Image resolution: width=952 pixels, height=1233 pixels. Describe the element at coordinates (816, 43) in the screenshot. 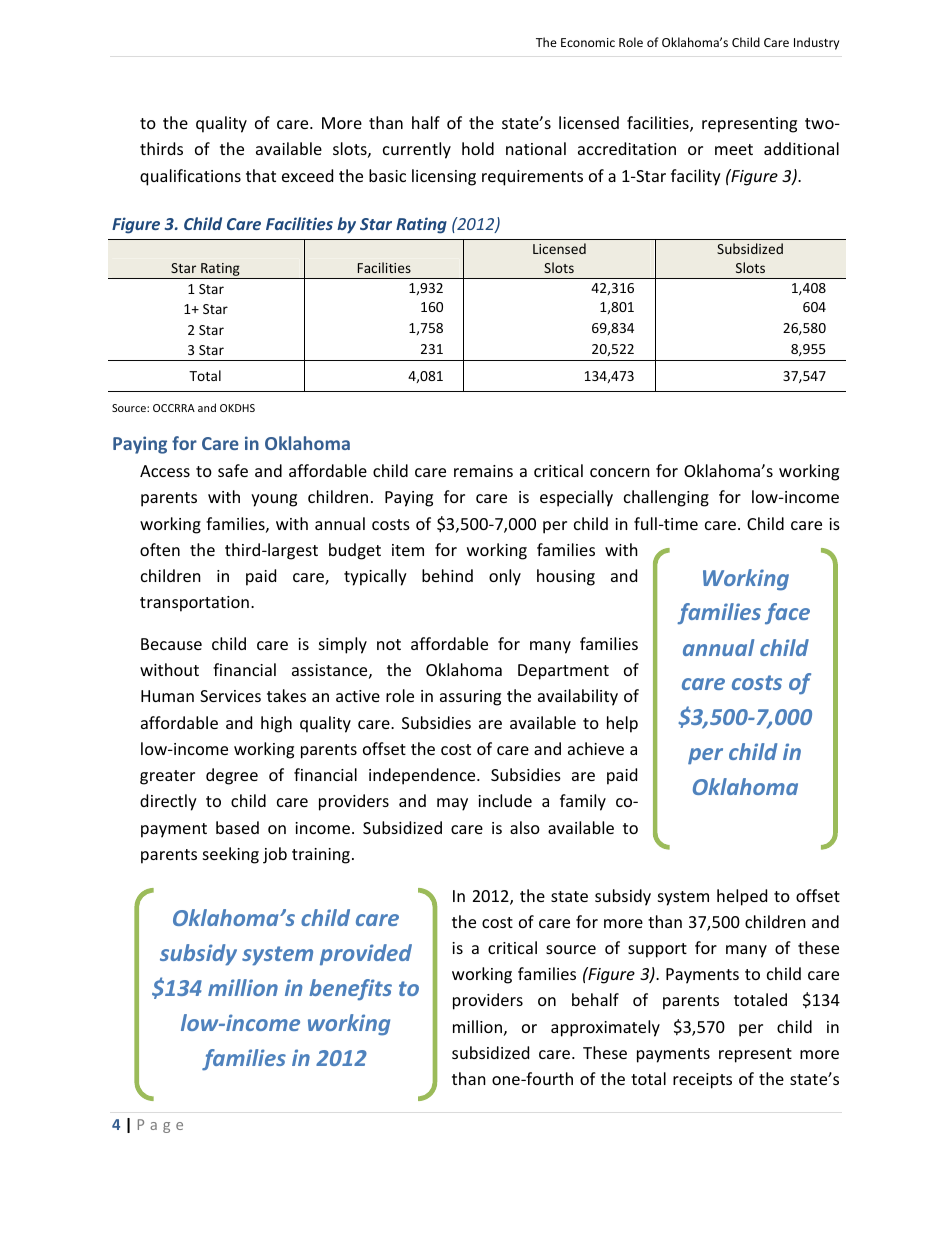

I see `Industry` at that location.
